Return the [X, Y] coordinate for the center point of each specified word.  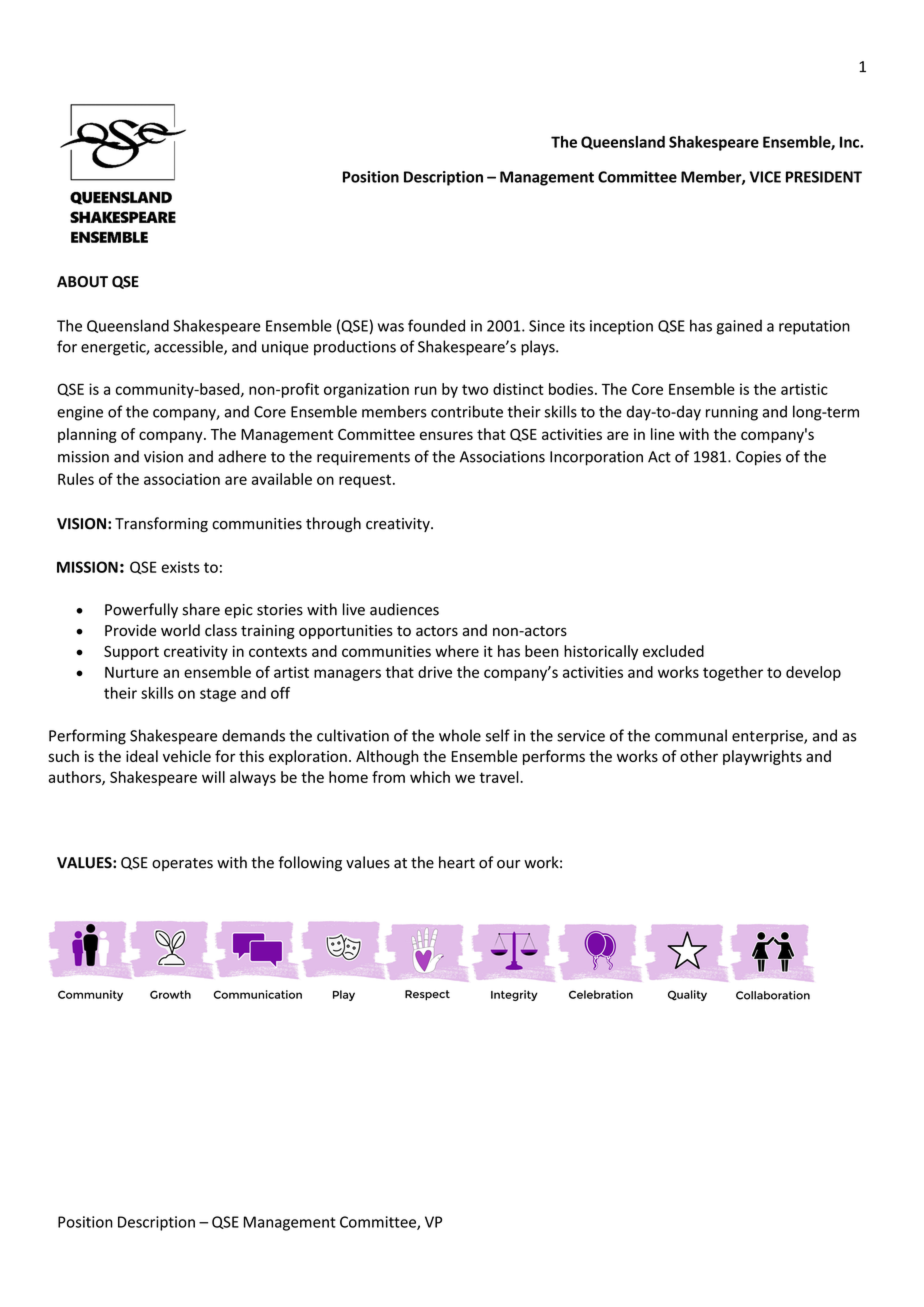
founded [436, 325]
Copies [758, 458]
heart [457, 862]
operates [182, 864]
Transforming [161, 524]
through [333, 524]
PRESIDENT [824, 177]
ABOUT [82, 282]
